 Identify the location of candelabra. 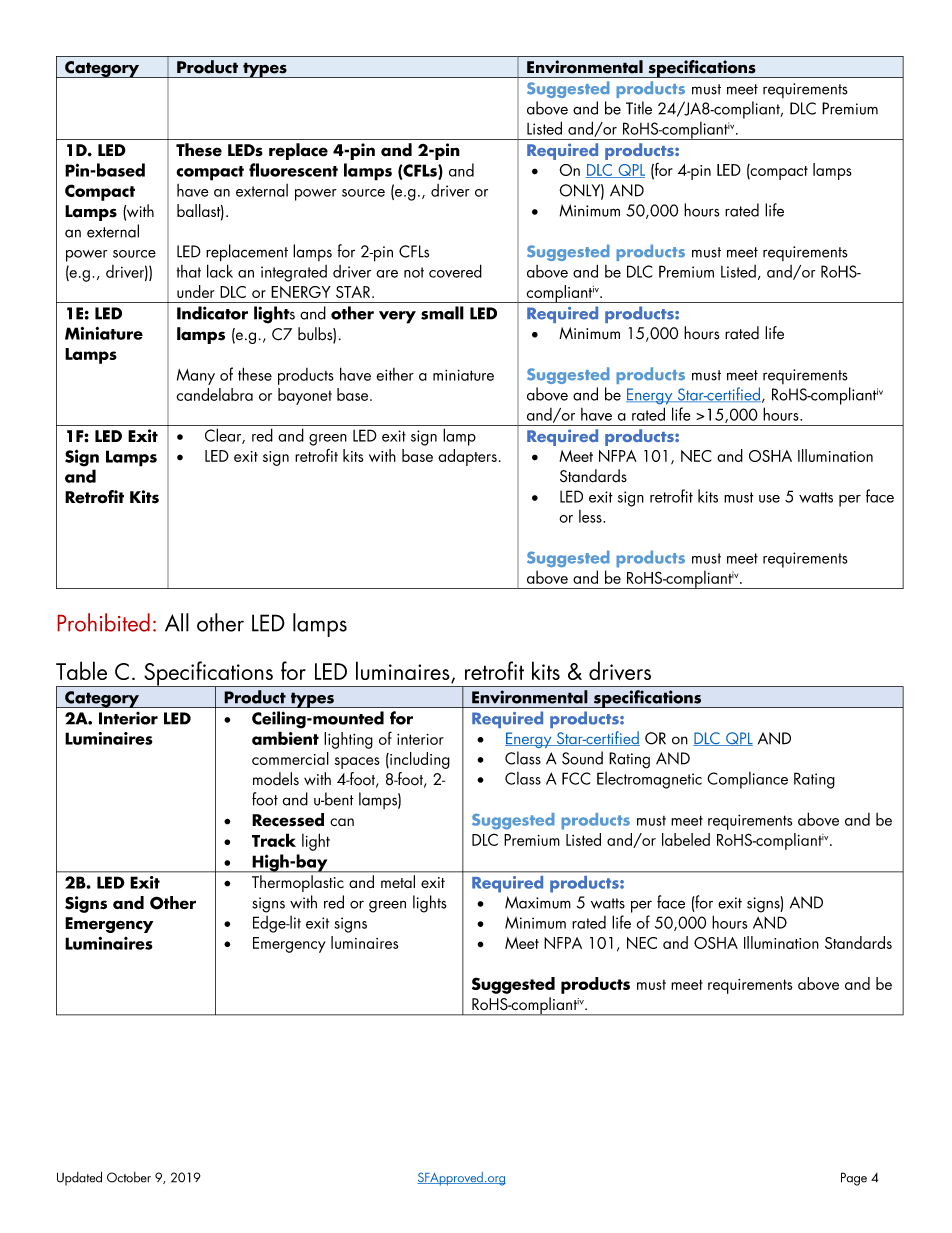
(215, 394).
